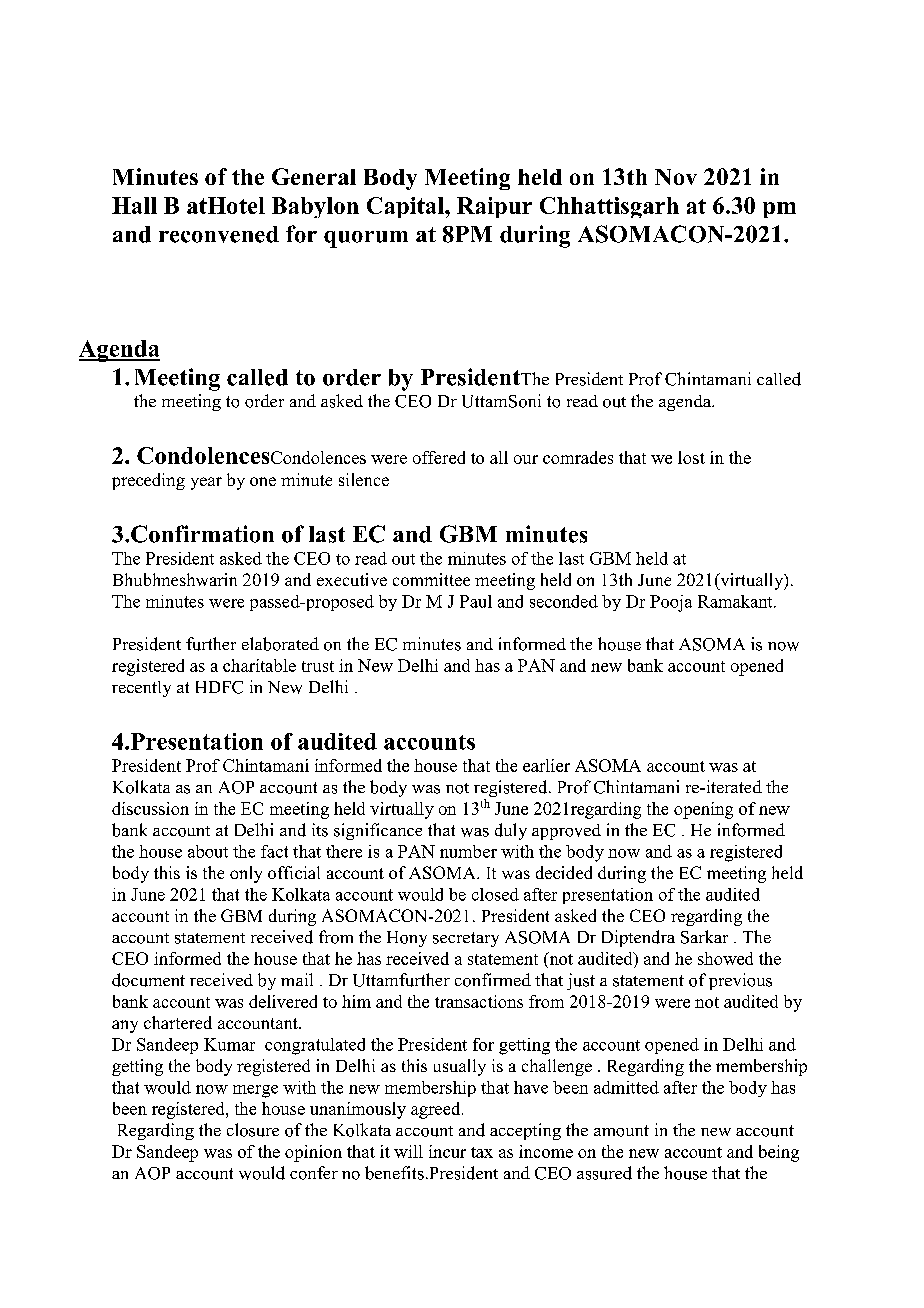  Describe the element at coordinates (476, 601) in the document. I see `Paul` at that location.
